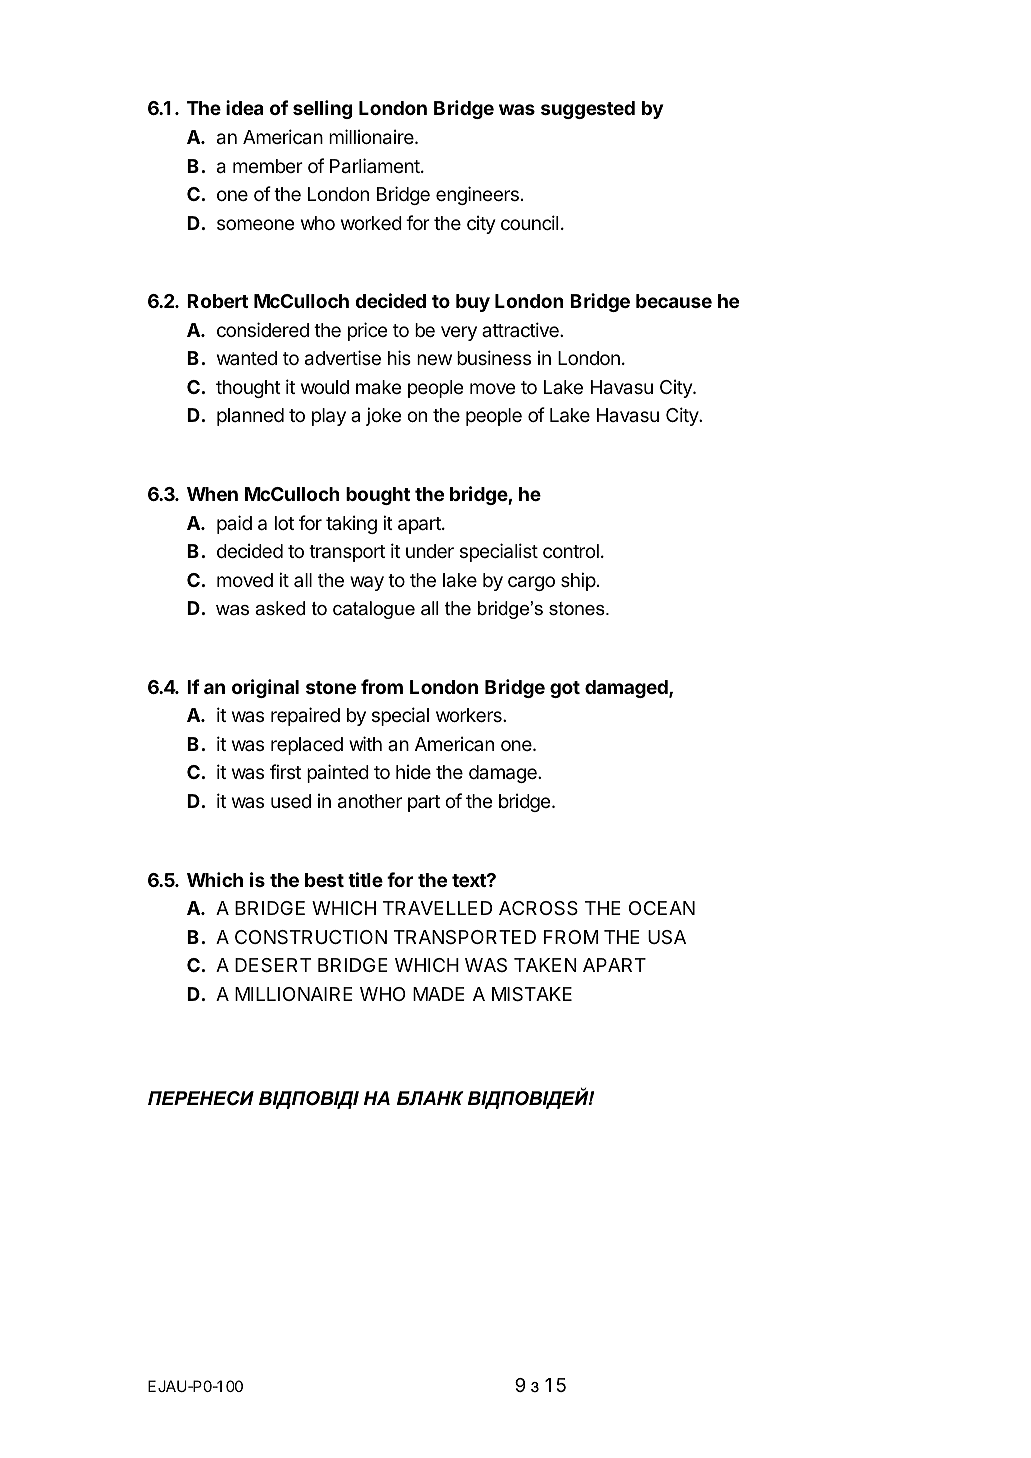 The image size is (1031, 1458). Describe the element at coordinates (588, 110) in the document. I see `suggested` at that location.
